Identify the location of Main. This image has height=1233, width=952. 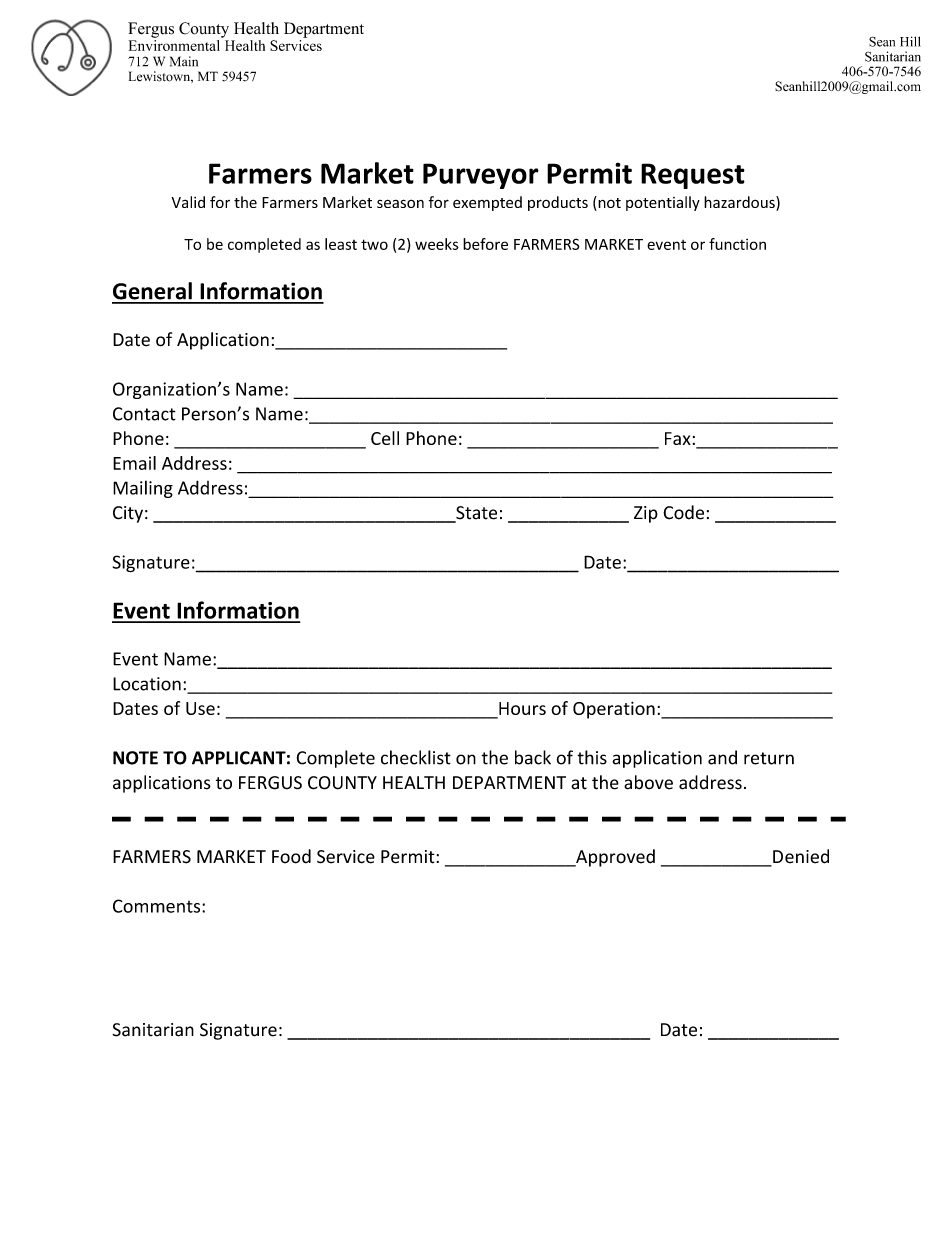
(184, 61).
